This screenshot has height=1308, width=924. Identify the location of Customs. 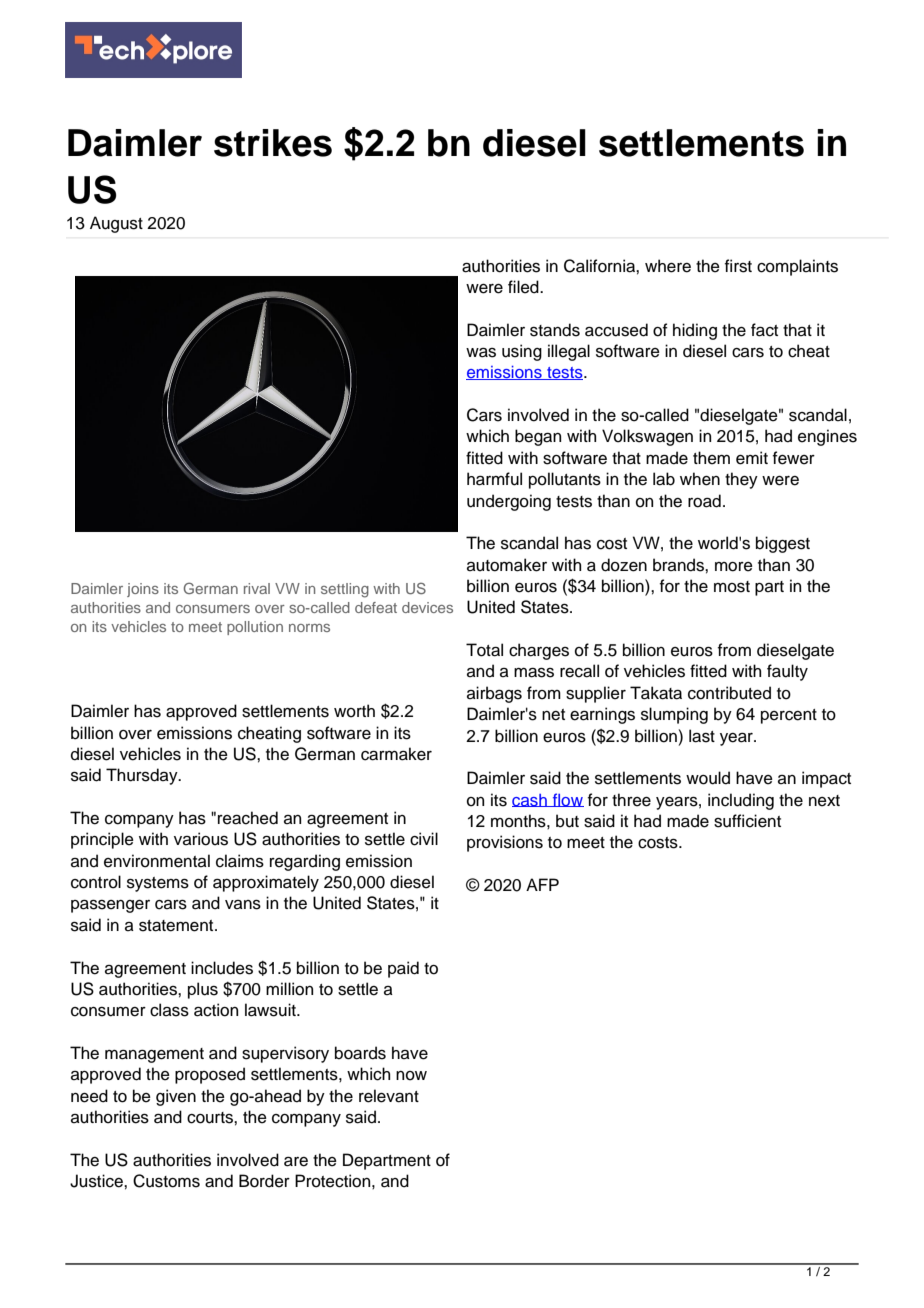
(166, 1181).
